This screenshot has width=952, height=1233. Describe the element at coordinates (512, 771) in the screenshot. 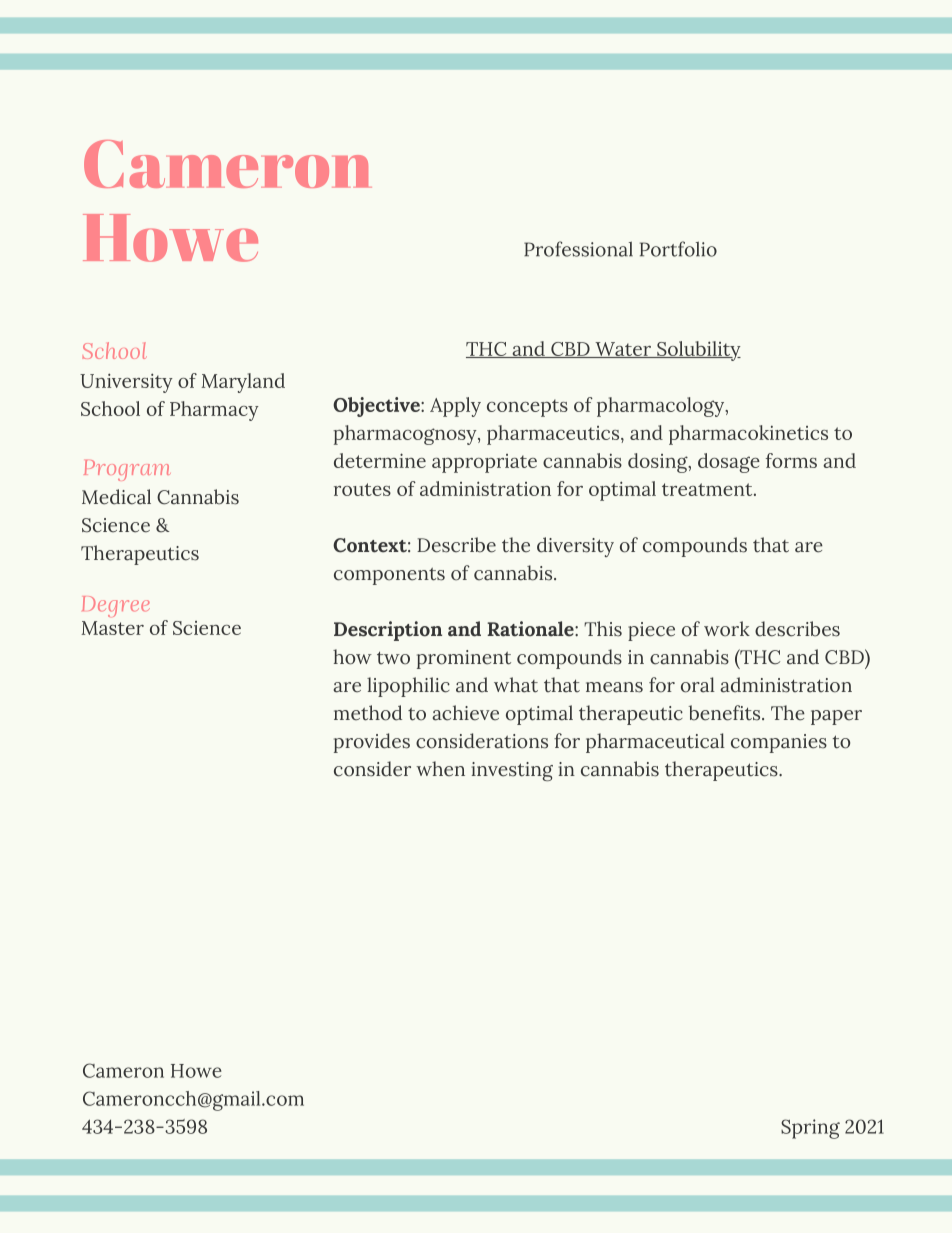

I see `investing` at that location.
